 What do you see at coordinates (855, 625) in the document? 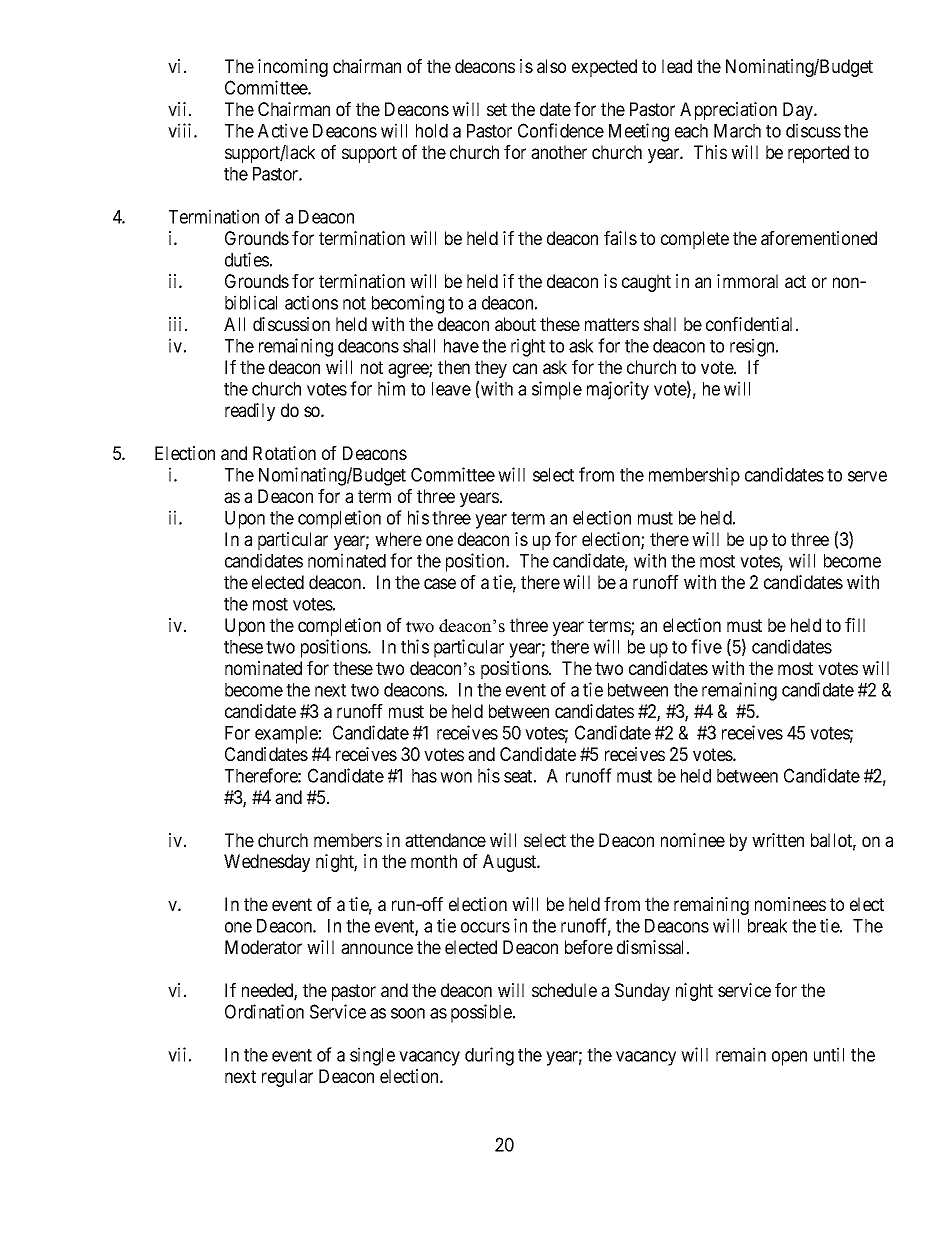
I see `fill` at bounding box center [855, 625].
